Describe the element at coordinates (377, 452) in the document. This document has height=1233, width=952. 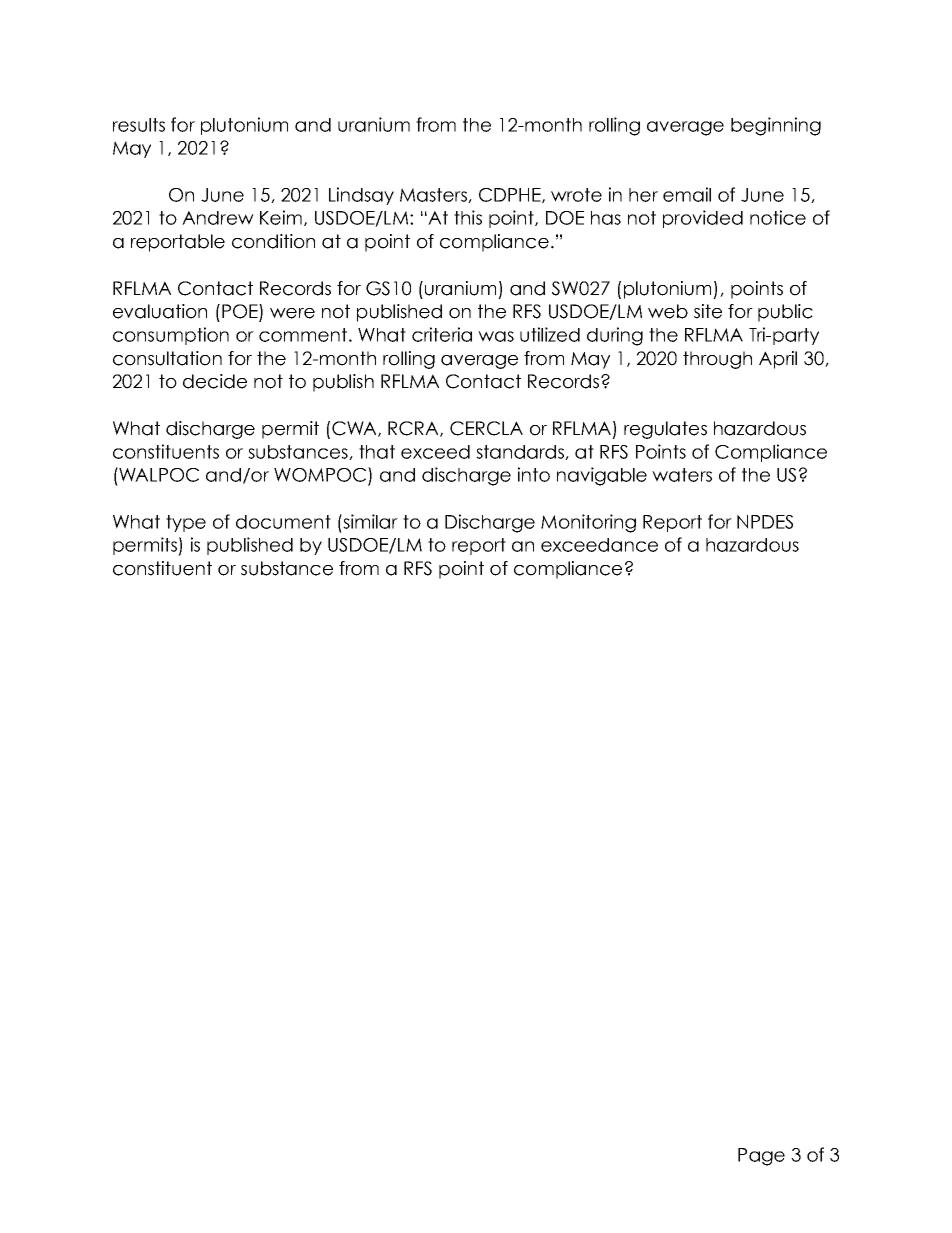
I see `that` at that location.
